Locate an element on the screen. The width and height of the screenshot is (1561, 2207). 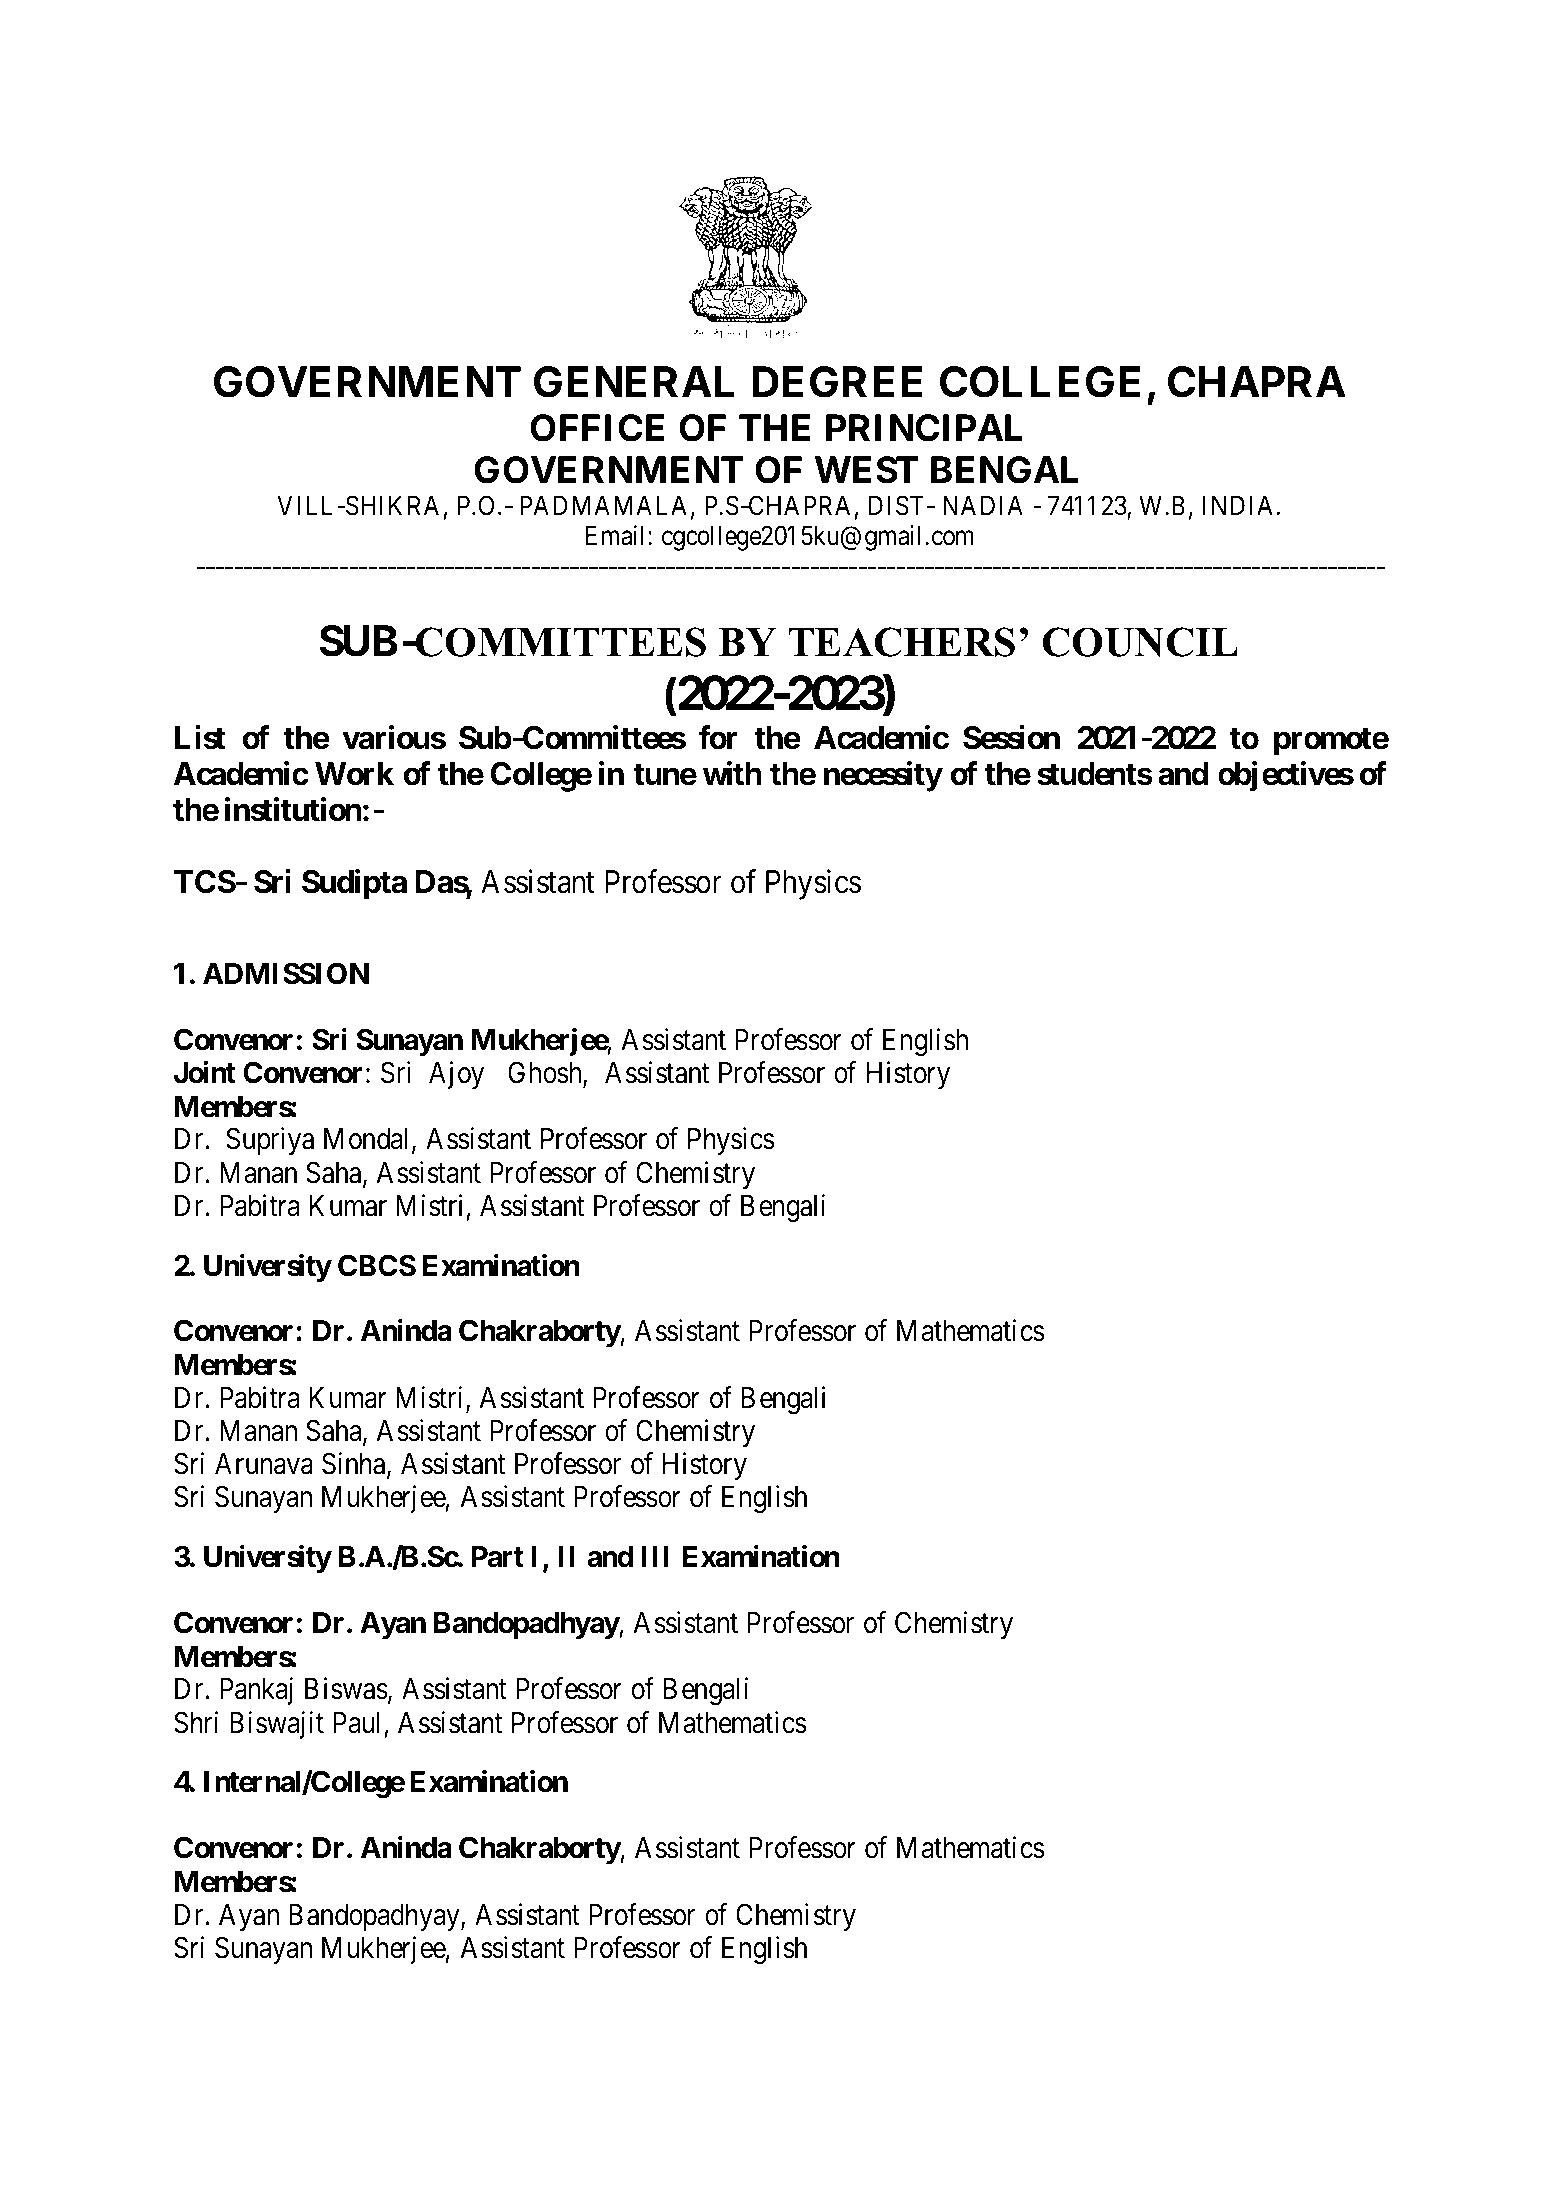
Biswas is located at coordinates (346, 1689).
